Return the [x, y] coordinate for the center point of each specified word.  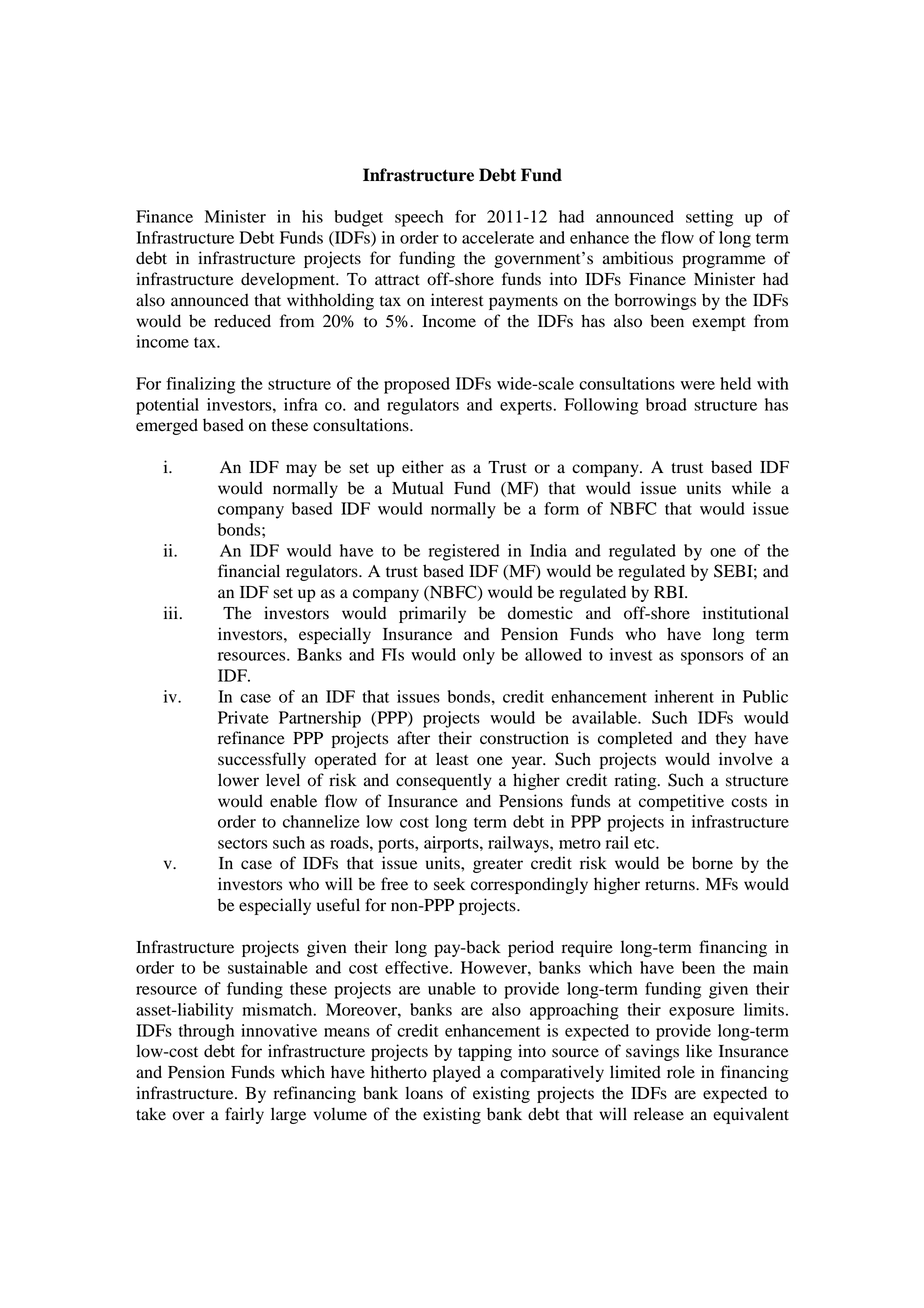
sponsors [712, 658]
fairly [244, 1115]
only [479, 656]
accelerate [498, 237]
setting [709, 218]
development [289, 280]
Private [243, 717]
